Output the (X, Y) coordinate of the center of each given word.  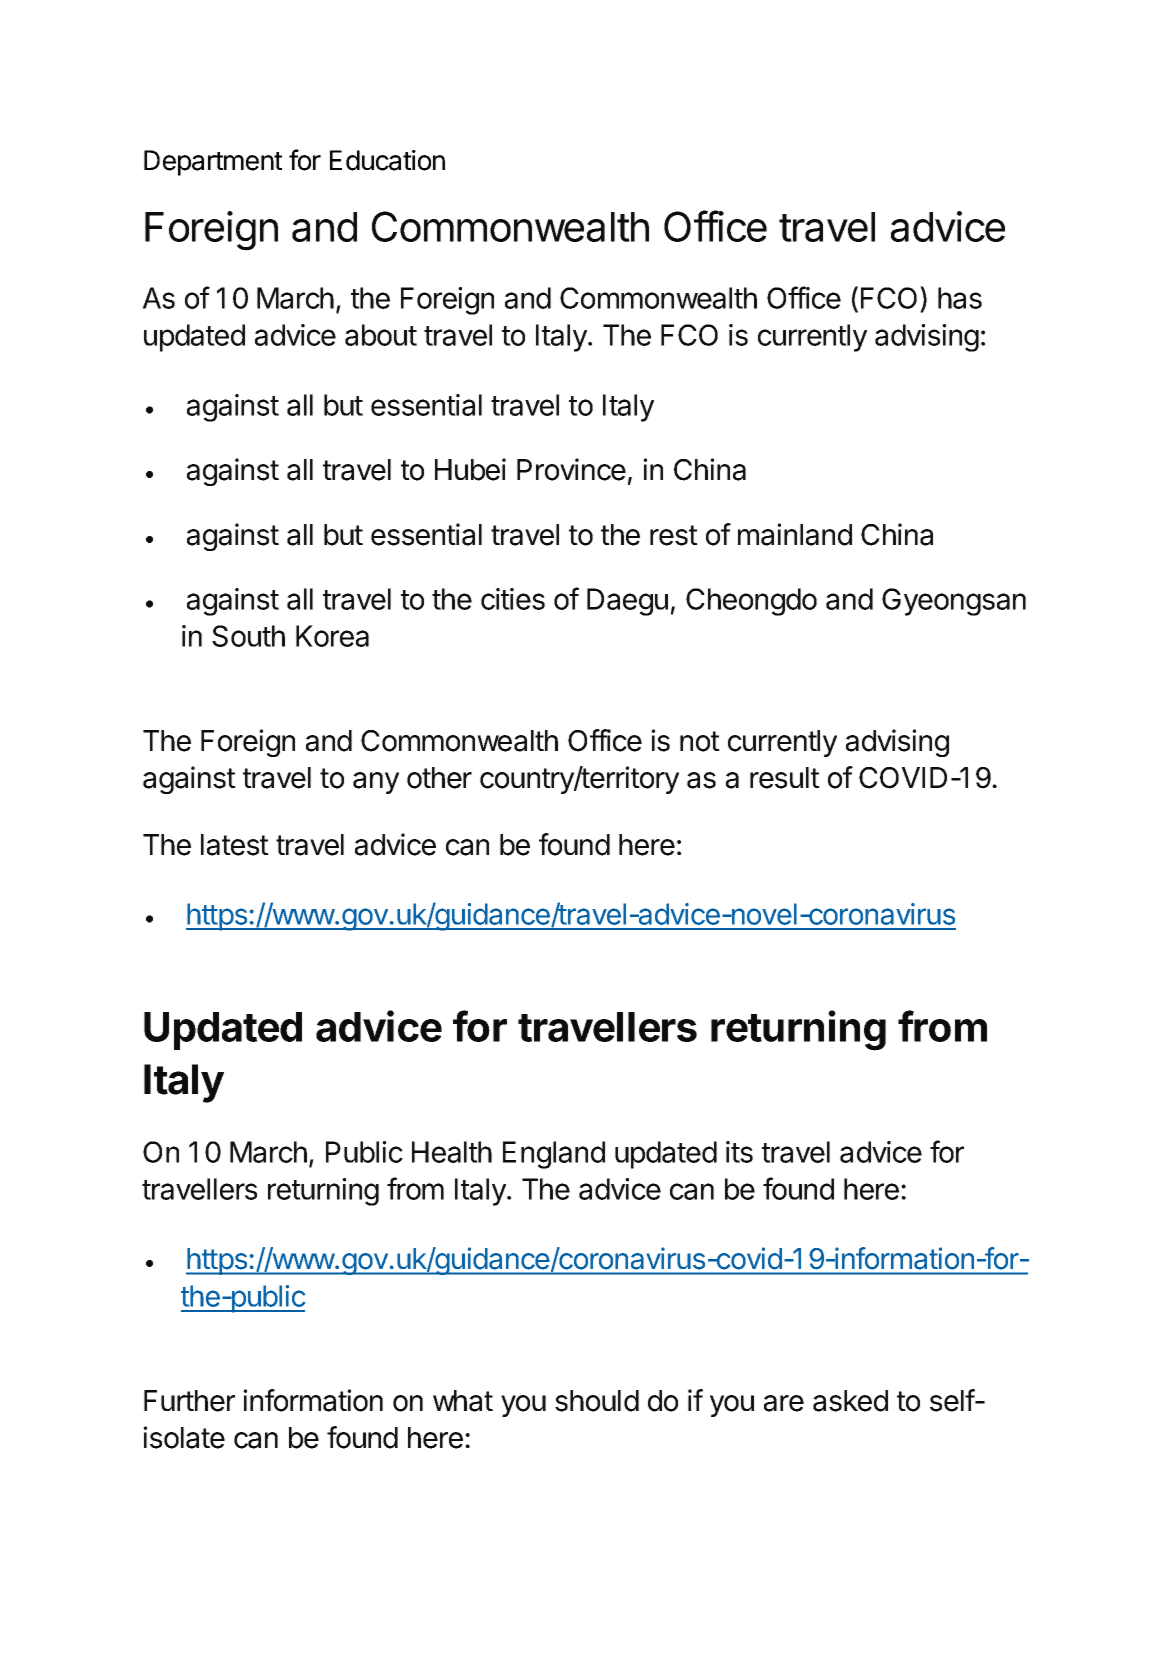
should (597, 1401)
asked (850, 1401)
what (463, 1401)
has (960, 298)
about (381, 335)
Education (387, 160)
